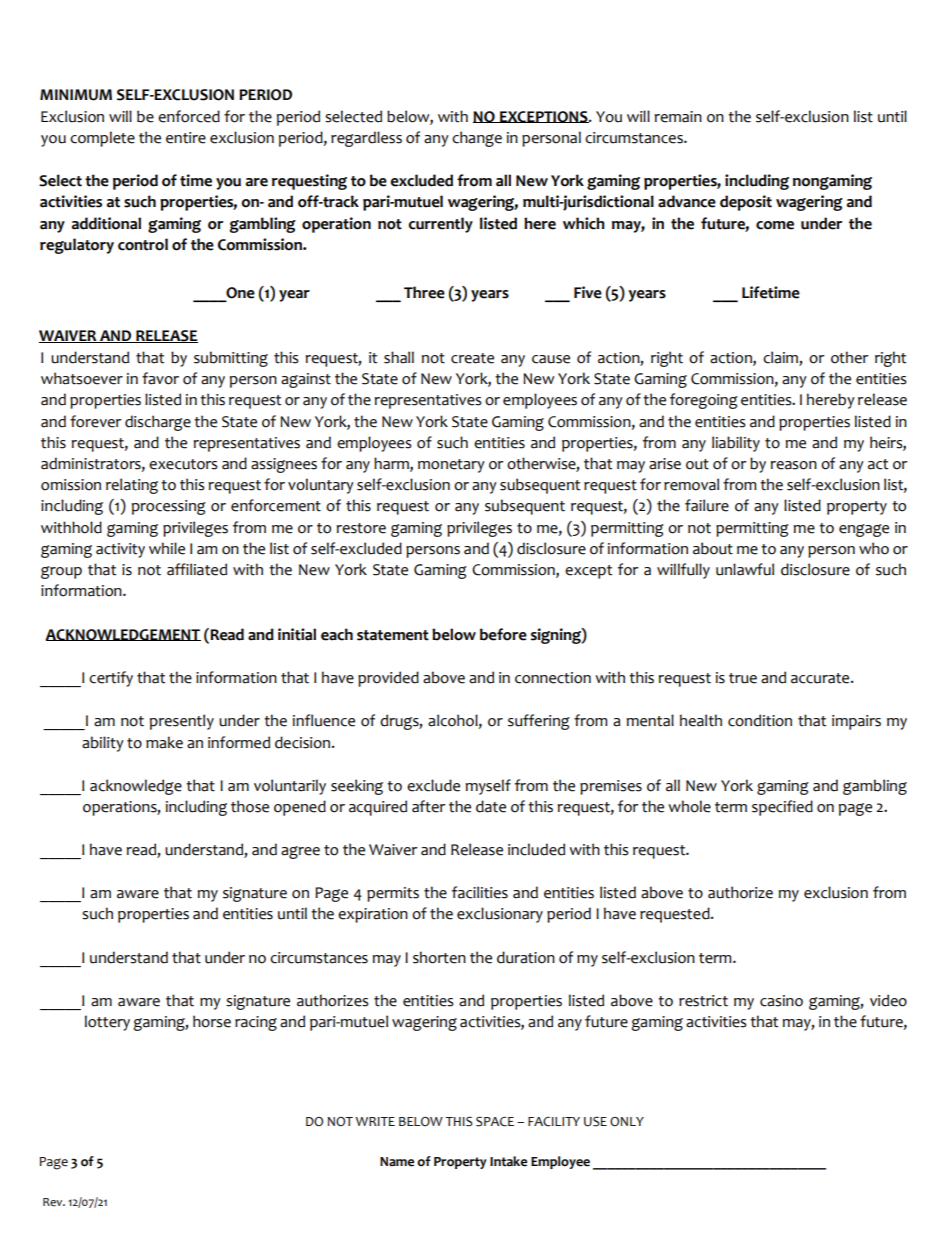 This screenshot has width=952, height=1233. I want to click on date, so click(491, 806).
